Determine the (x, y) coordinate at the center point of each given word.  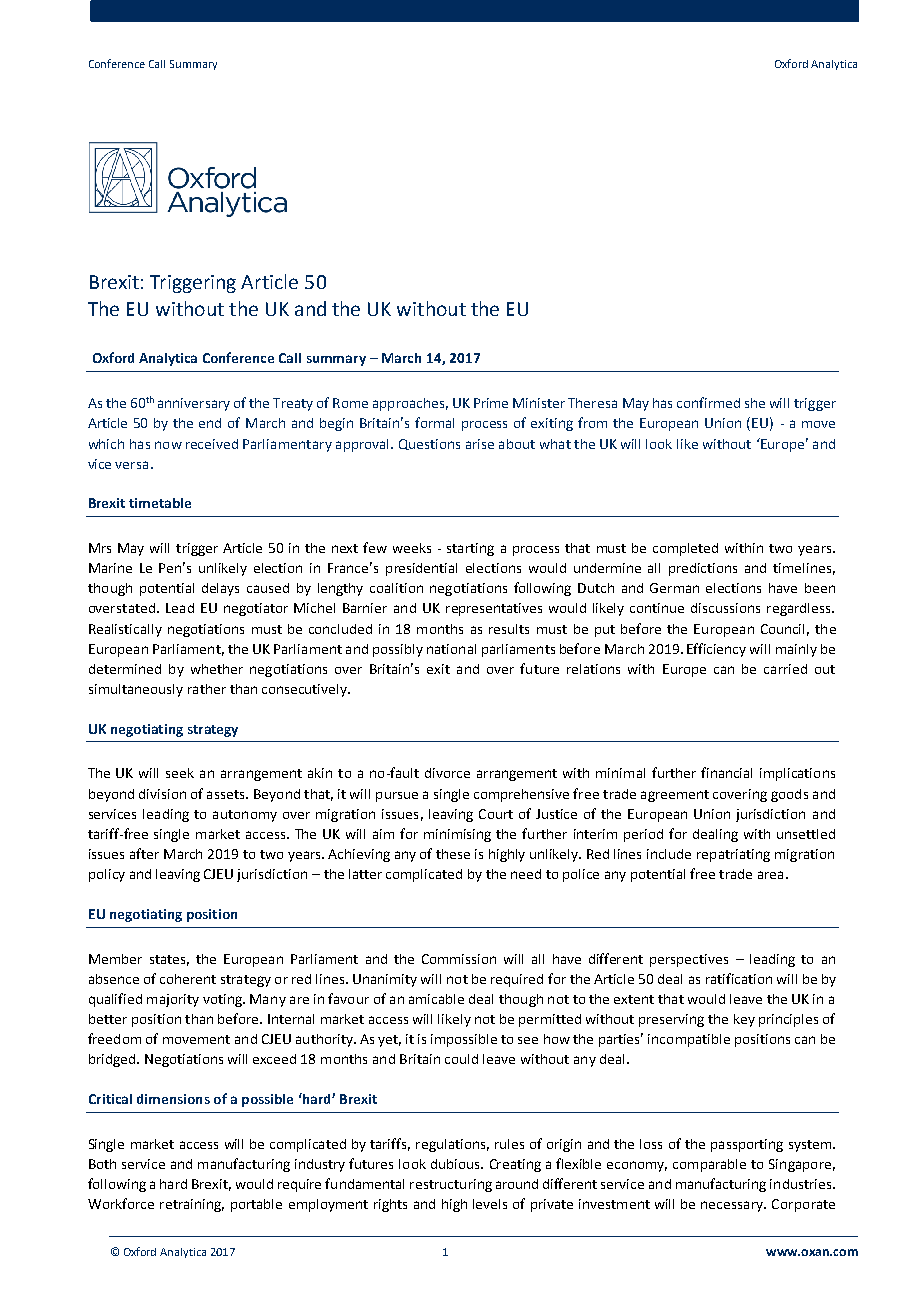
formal (434, 422)
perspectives (689, 960)
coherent (188, 979)
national (451, 649)
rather (207, 689)
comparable (709, 1165)
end (210, 423)
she (755, 403)
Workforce (121, 1203)
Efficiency (716, 650)
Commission (459, 959)
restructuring (451, 1185)
